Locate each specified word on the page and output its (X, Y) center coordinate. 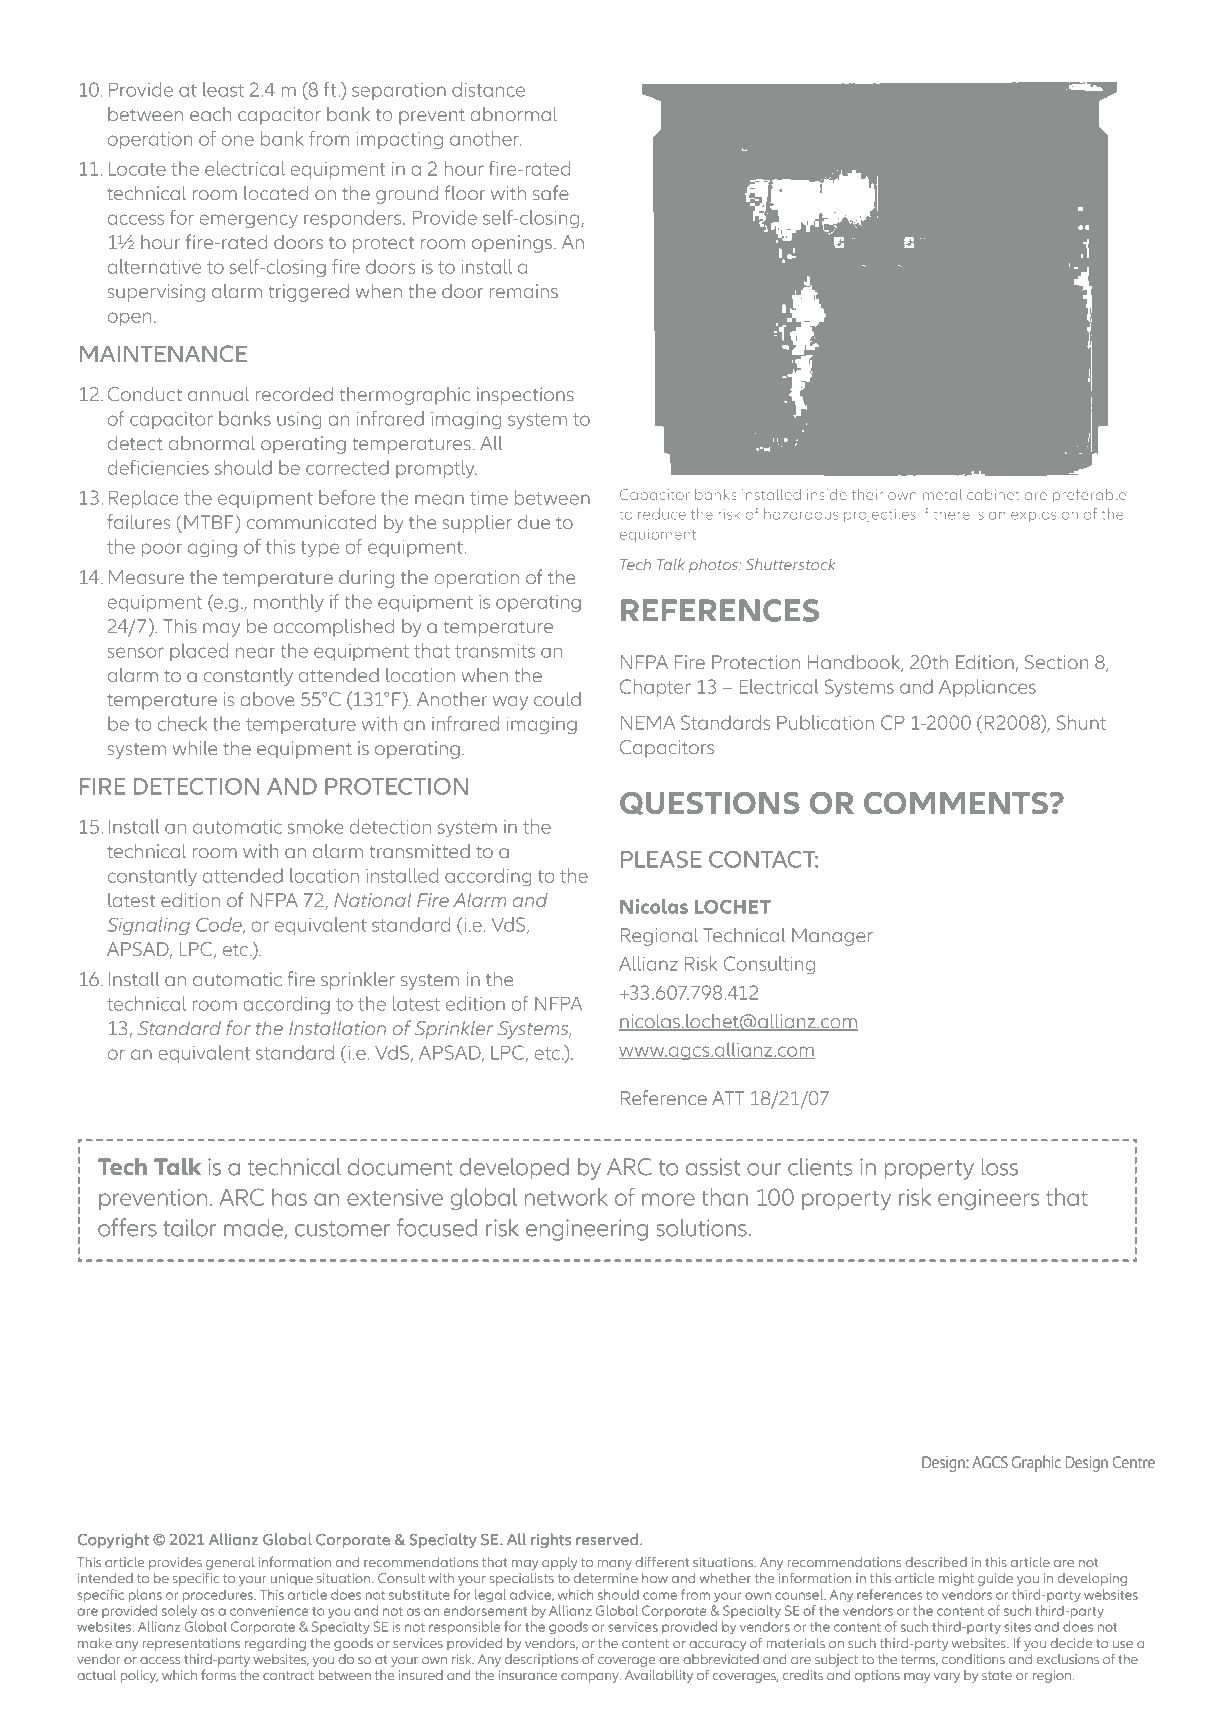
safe (551, 193)
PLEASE (661, 859)
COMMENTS (956, 803)
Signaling (148, 926)
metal (942, 494)
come (660, 1596)
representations (191, 1644)
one (238, 140)
